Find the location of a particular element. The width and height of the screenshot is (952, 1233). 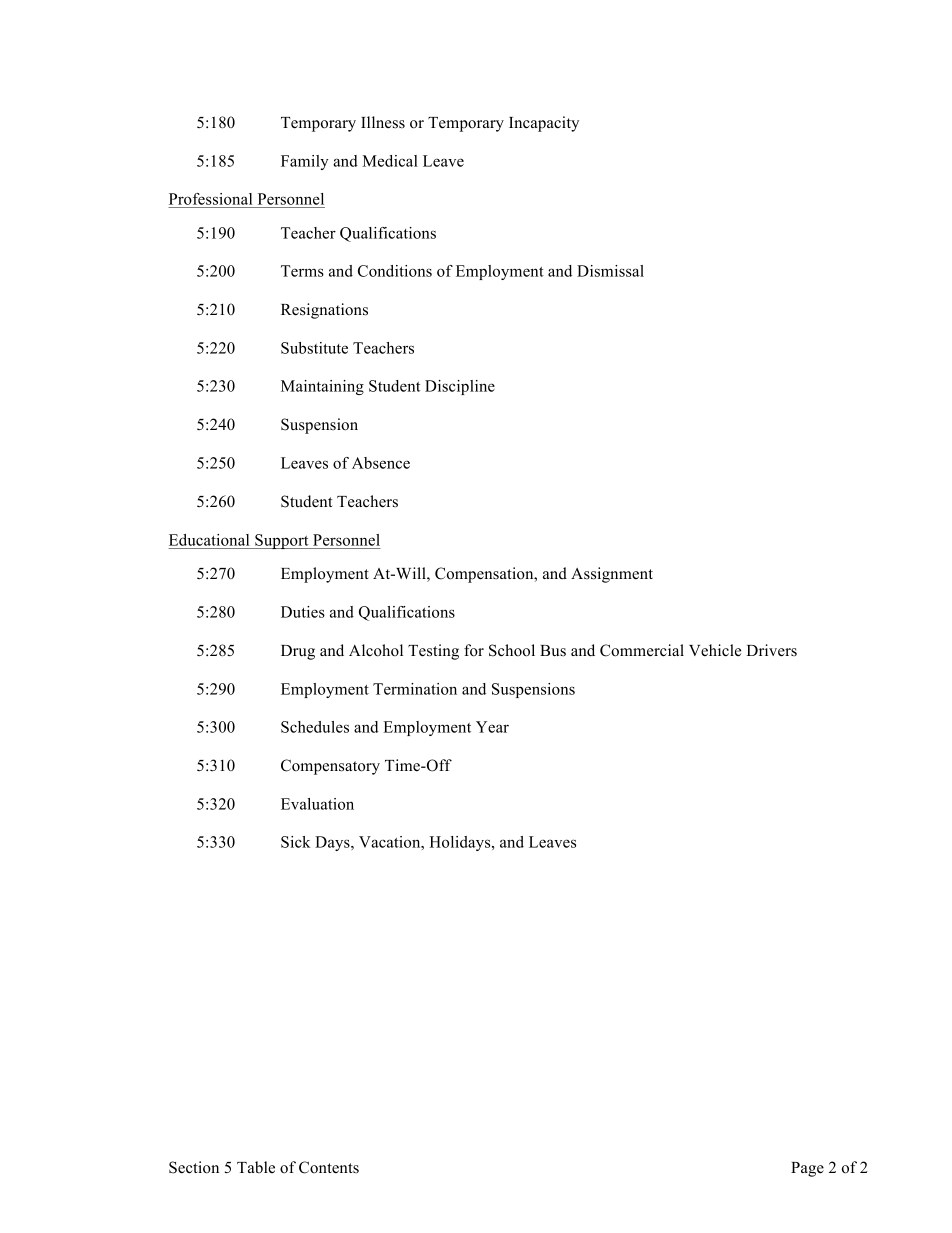

Evaluation is located at coordinates (317, 804).
